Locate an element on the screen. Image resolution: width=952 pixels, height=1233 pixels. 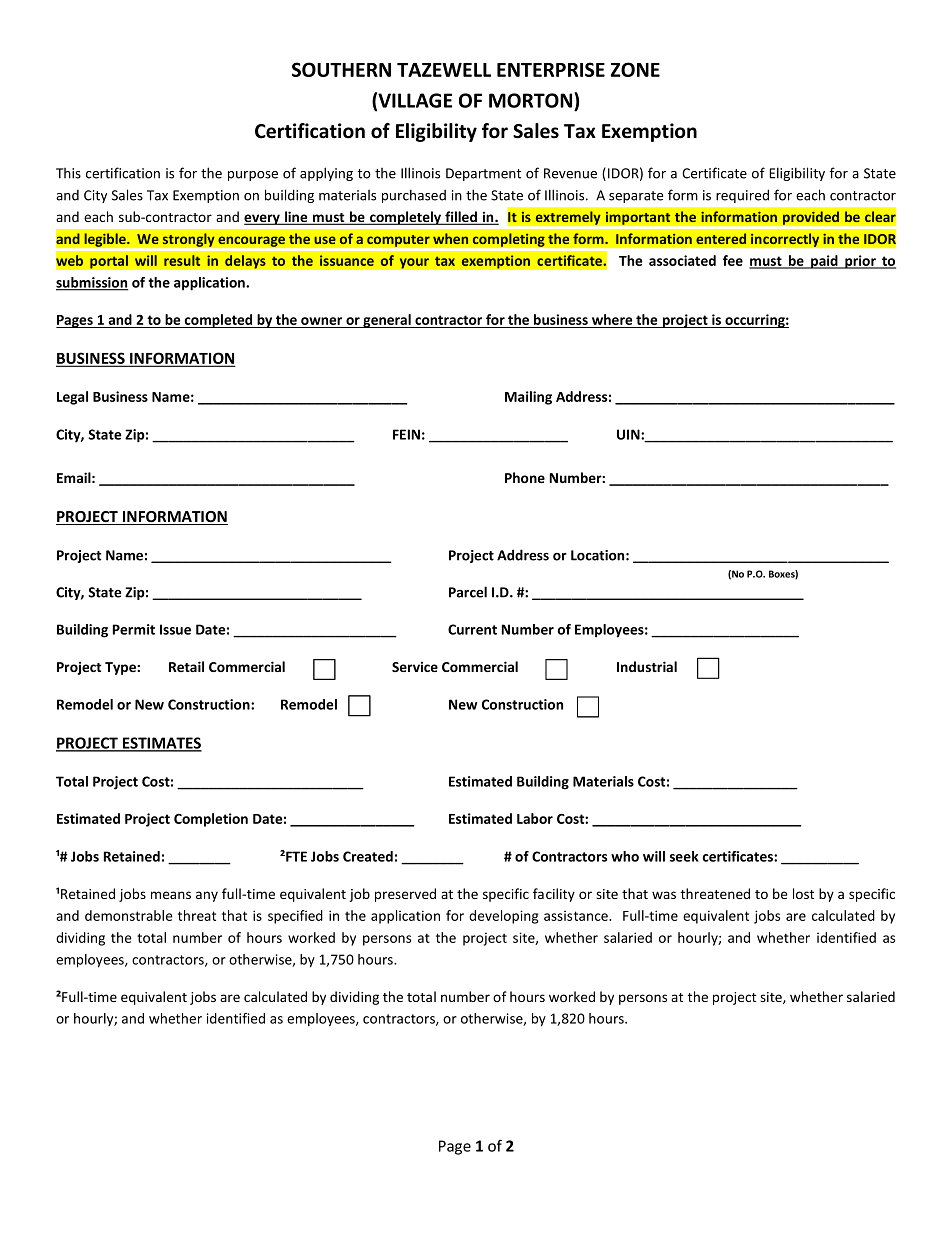
means is located at coordinates (171, 895).
